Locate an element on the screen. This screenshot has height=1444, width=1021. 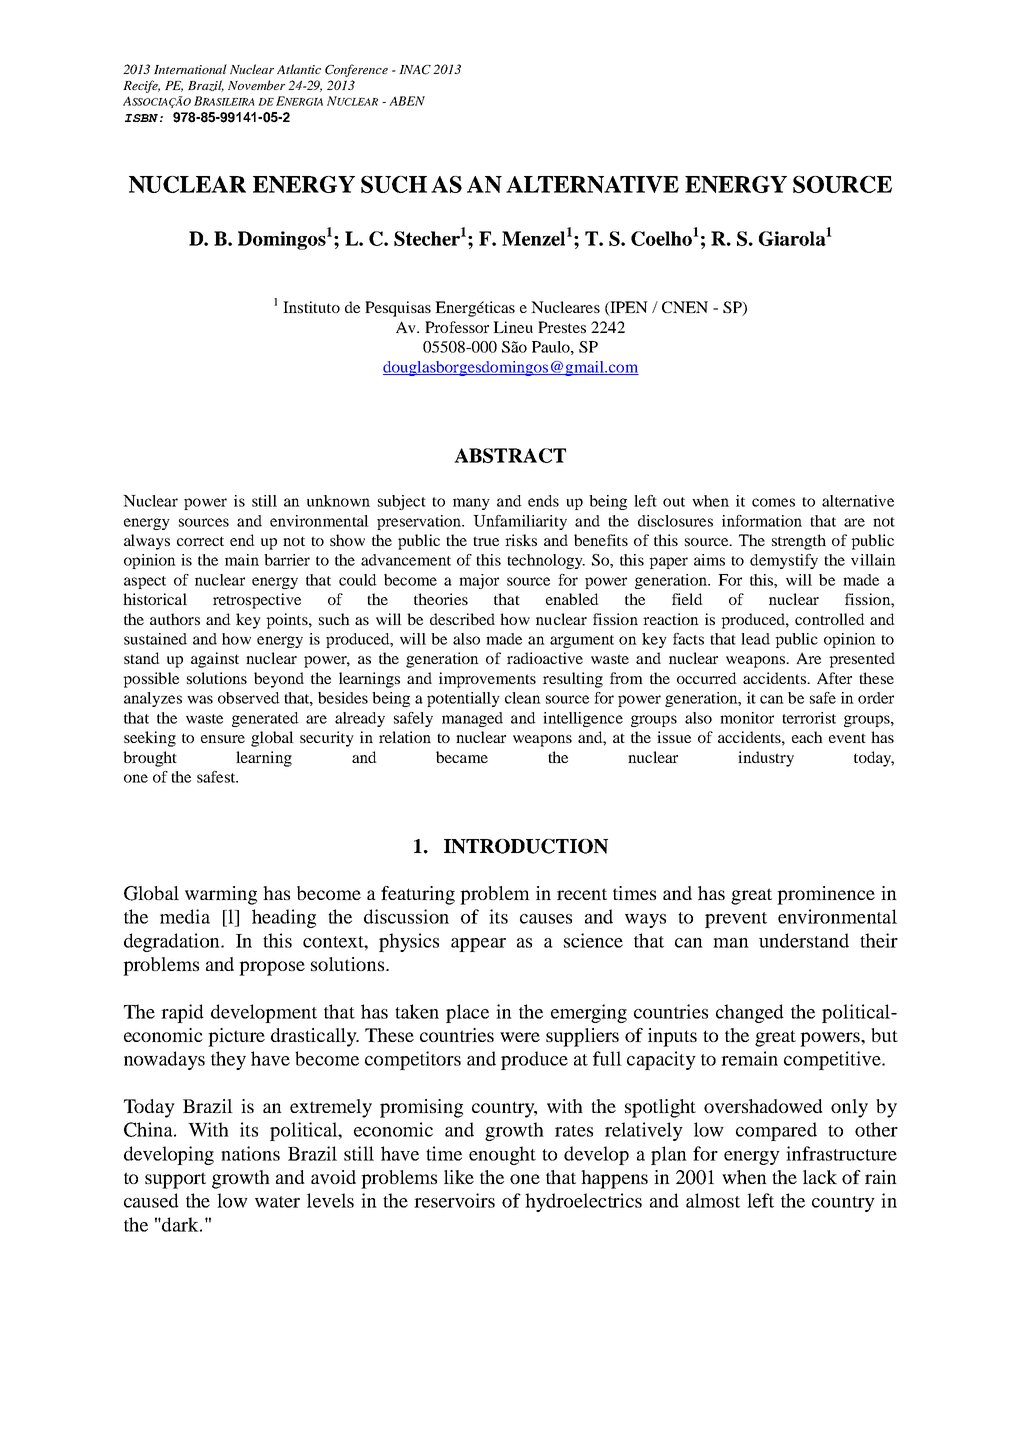
Conference is located at coordinates (356, 70).
